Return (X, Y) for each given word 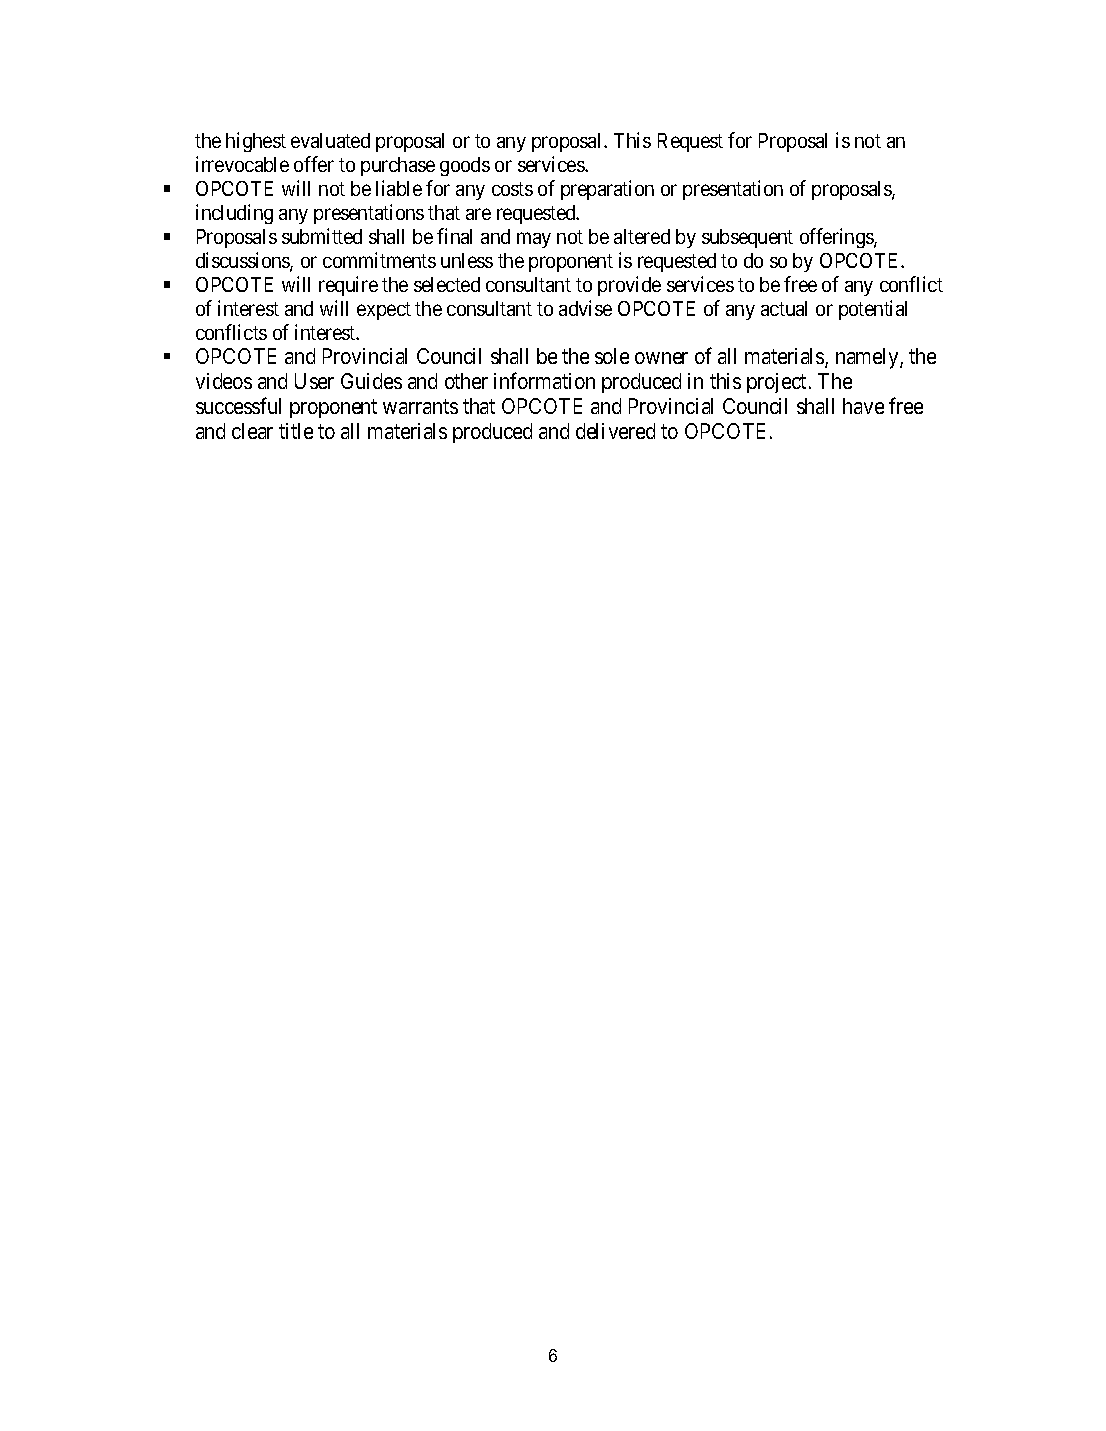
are (478, 214)
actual (784, 308)
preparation (607, 190)
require (348, 286)
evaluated (330, 140)
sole (612, 356)
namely (868, 358)
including (234, 214)
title (296, 431)
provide (629, 286)
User (314, 381)
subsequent (747, 238)
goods (465, 166)
